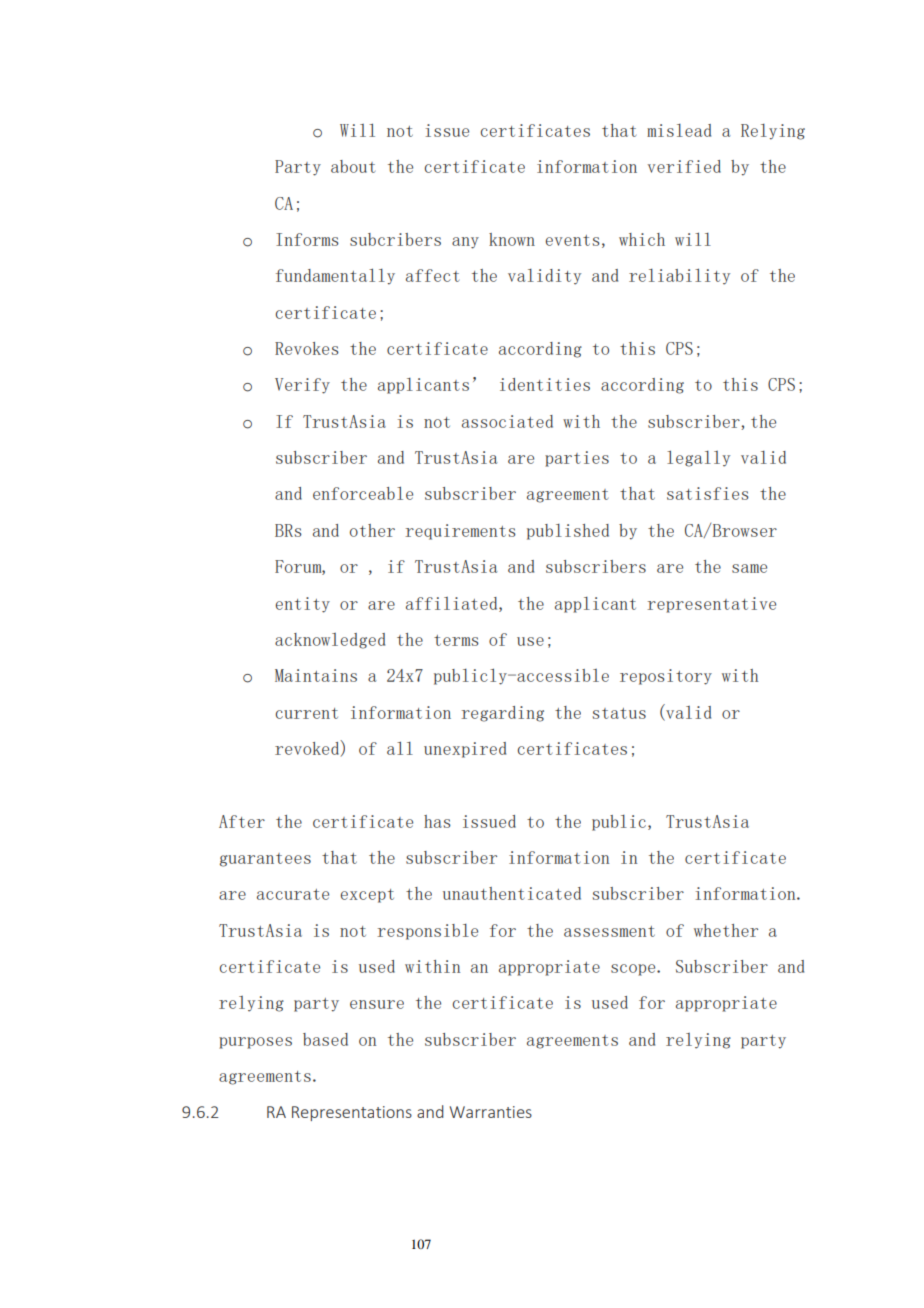 The image size is (924, 1308). What do you see at coordinates (265, 860) in the screenshot?
I see `guarantees` at bounding box center [265, 860].
